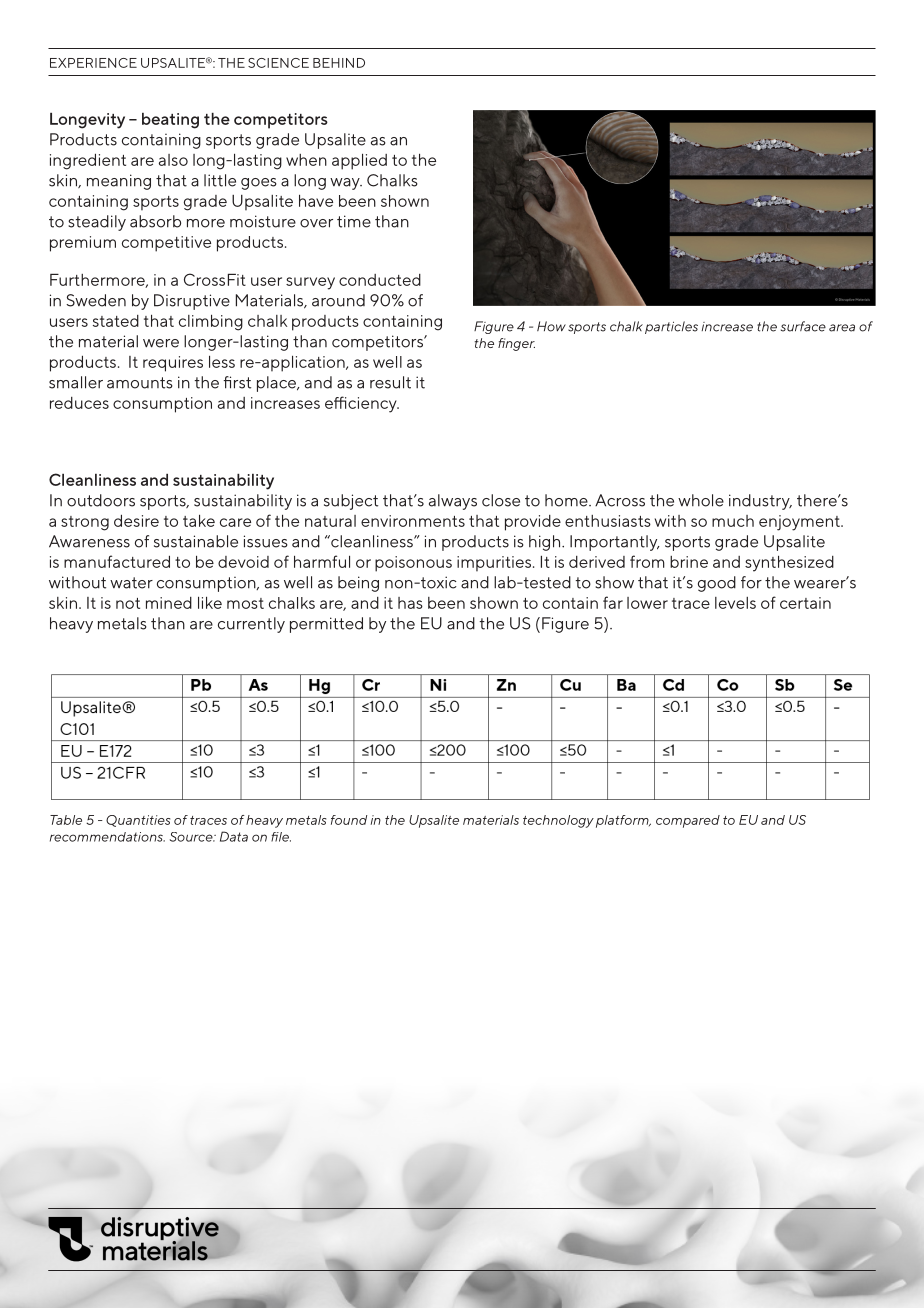  What do you see at coordinates (101, 500) in the document?
I see `outdoors` at bounding box center [101, 500].
